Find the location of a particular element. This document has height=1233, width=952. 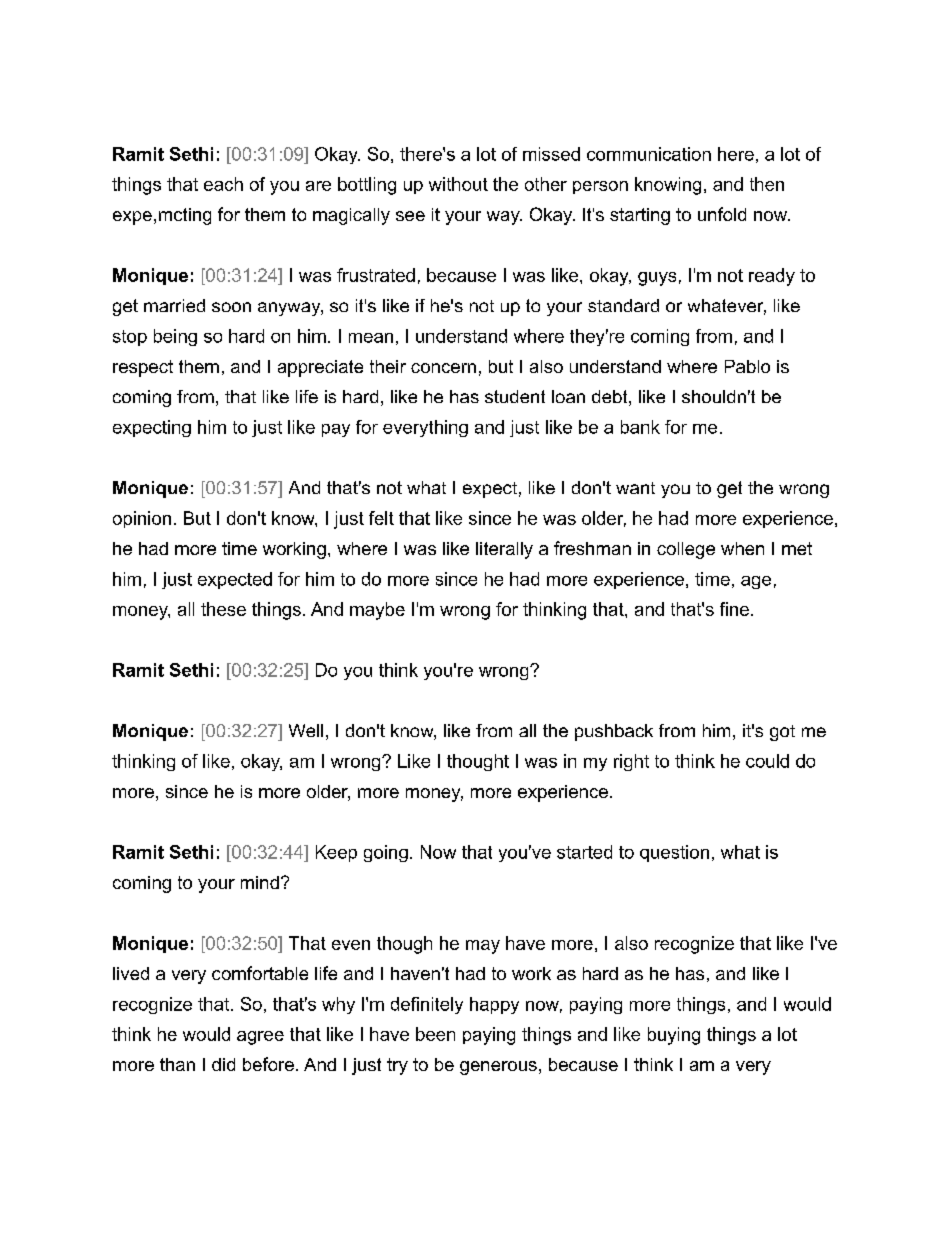

been is located at coordinates (435, 1034).
